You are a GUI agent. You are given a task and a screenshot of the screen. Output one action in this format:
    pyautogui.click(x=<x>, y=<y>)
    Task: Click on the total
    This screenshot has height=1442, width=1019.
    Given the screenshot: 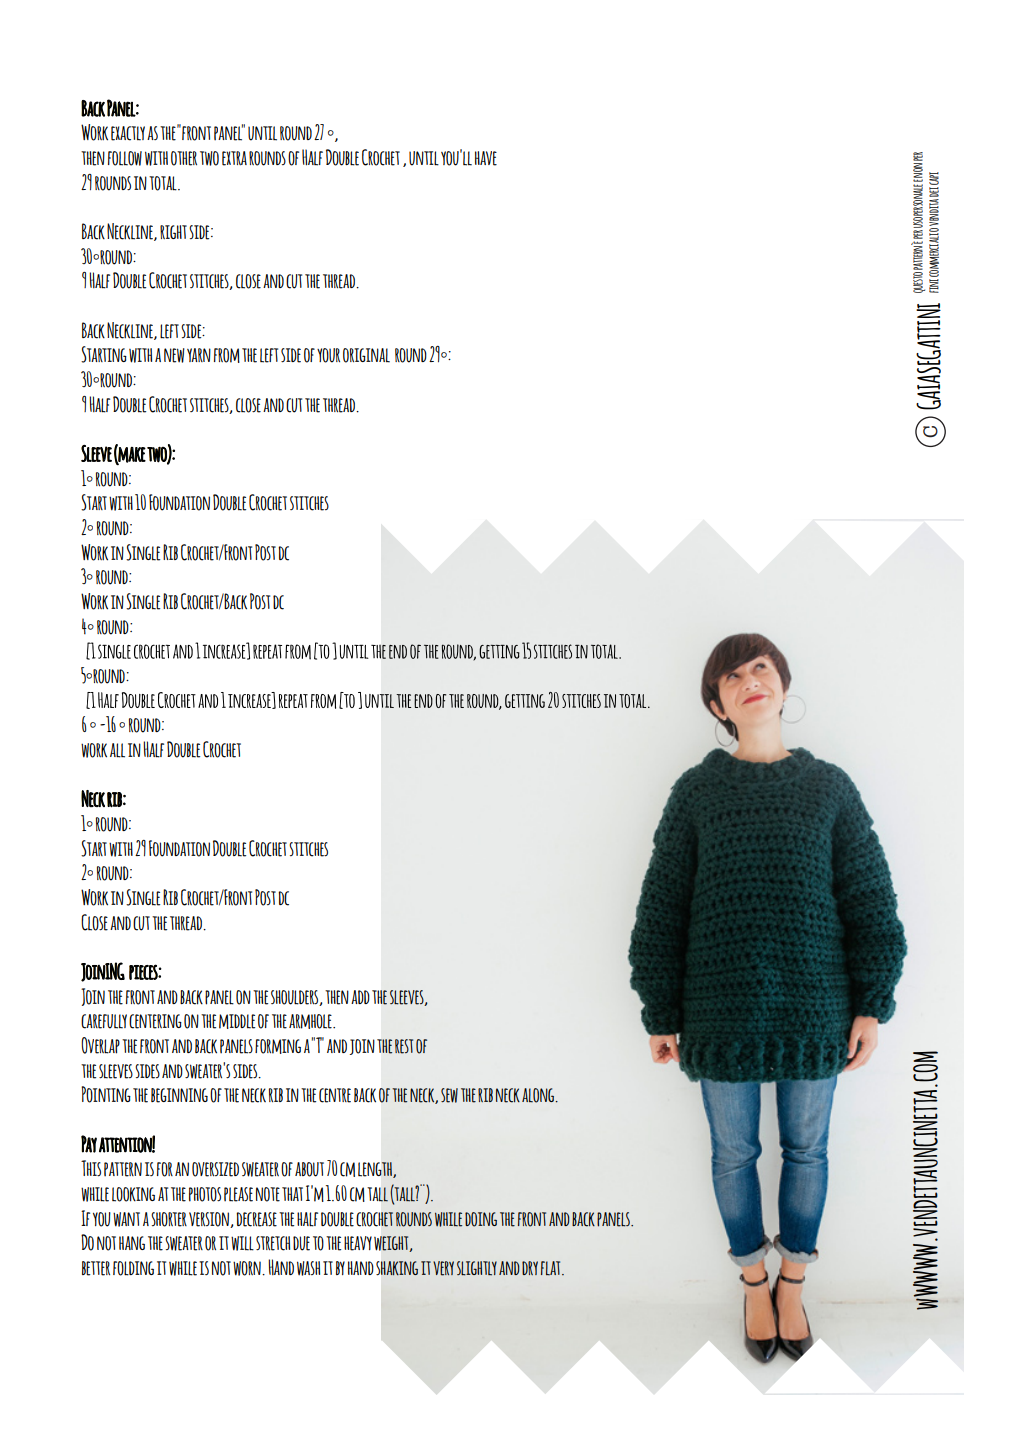 What is the action you would take?
    pyautogui.click(x=164, y=183)
